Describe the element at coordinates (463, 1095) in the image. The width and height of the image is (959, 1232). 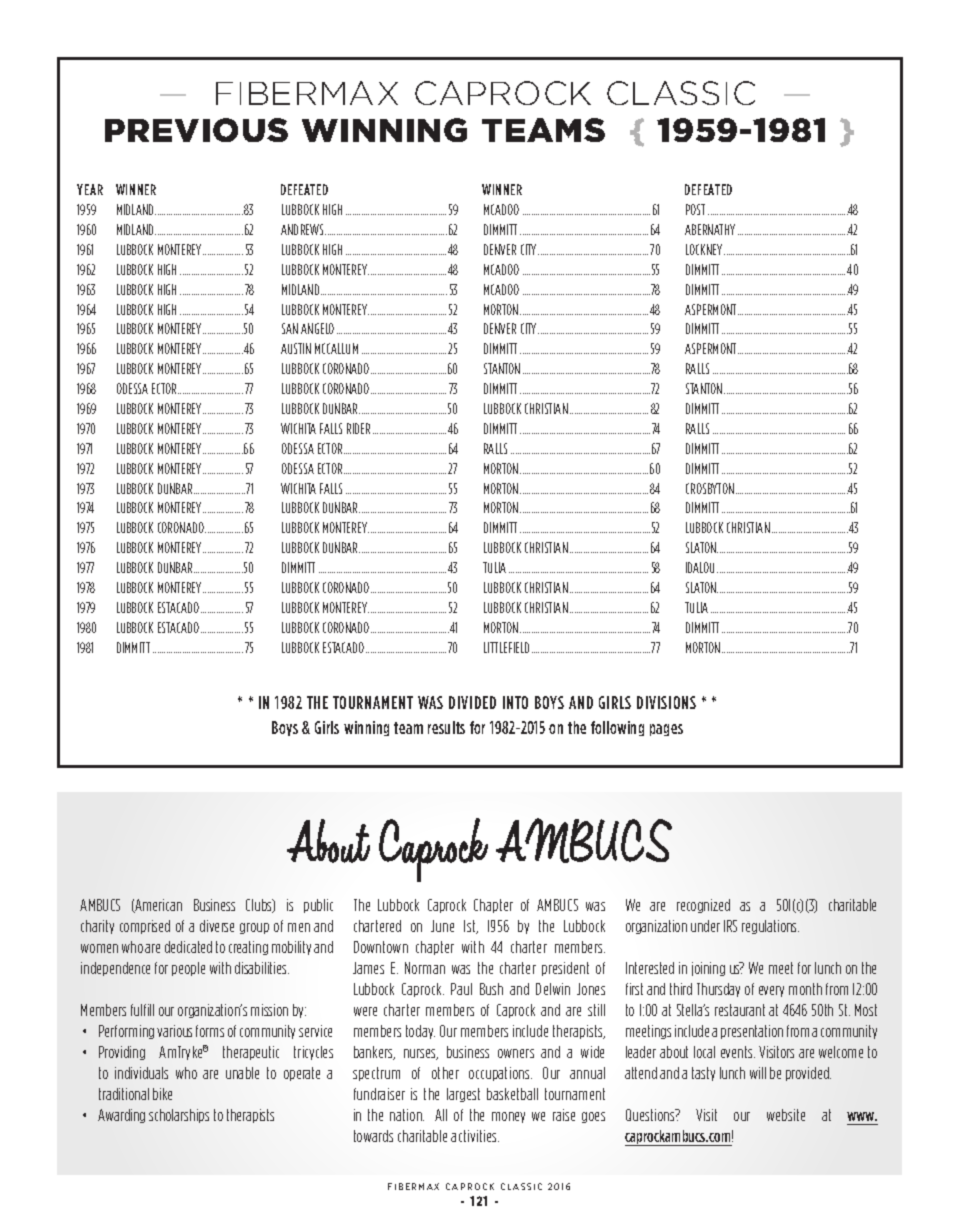
I see `largest` at that location.
